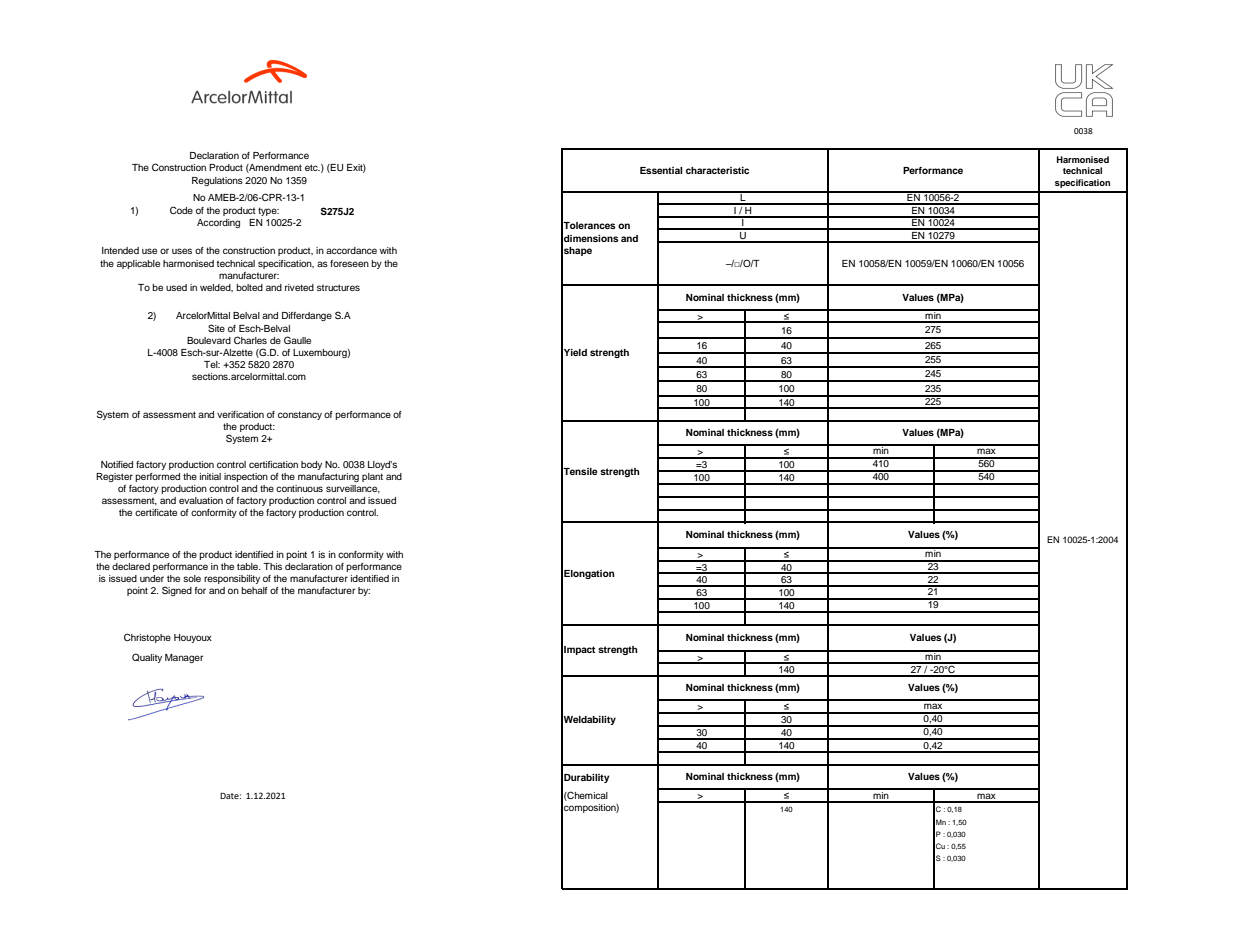 This document has width=1233, height=952. Describe the element at coordinates (312, 167) in the document. I see `etc` at that location.
